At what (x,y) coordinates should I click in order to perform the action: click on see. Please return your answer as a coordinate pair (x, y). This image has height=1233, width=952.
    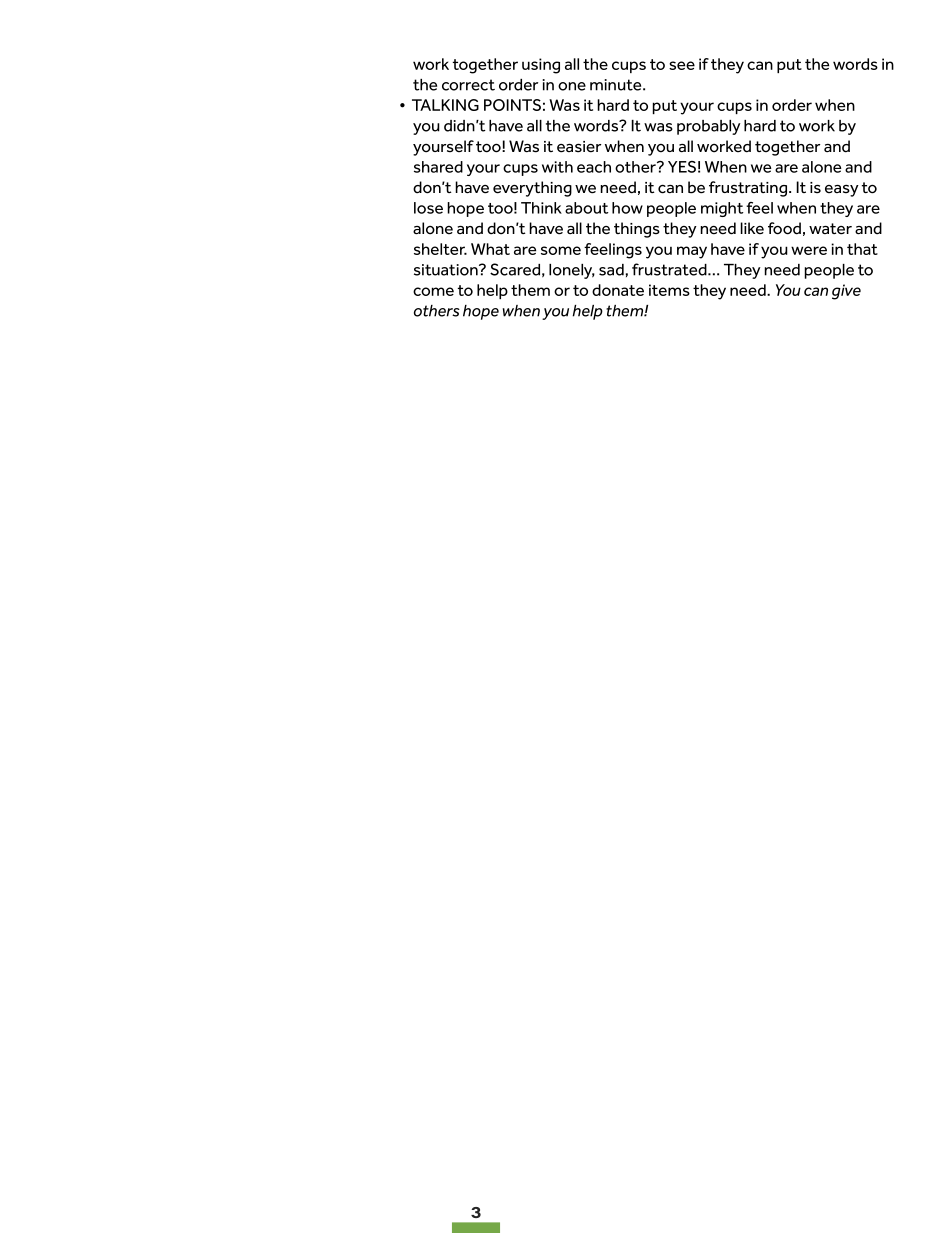
    Looking at the image, I should click on (682, 65).
